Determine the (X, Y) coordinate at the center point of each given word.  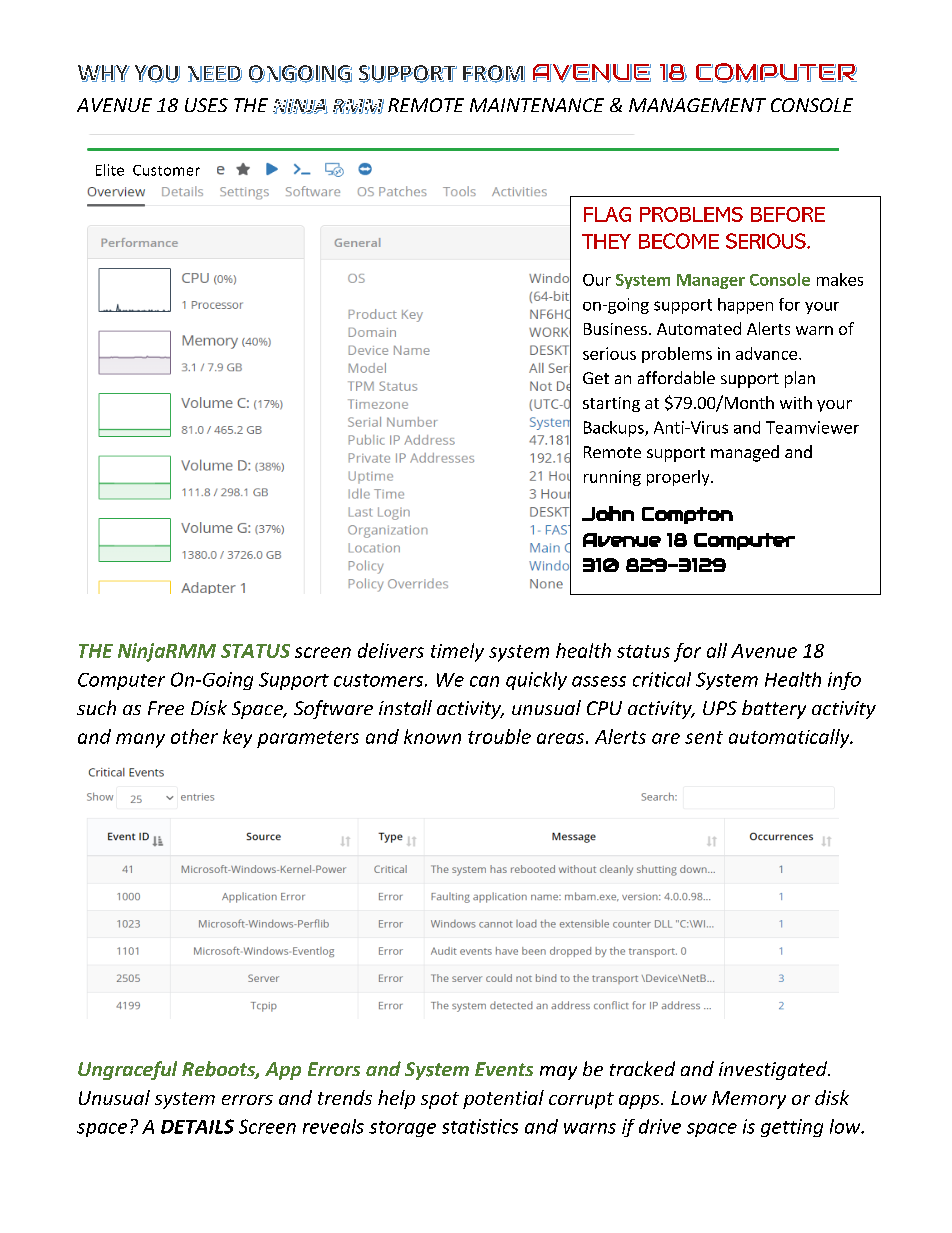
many (140, 740)
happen (745, 306)
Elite (110, 170)
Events (504, 1069)
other (194, 736)
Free (166, 708)
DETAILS (197, 1126)
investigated (774, 1070)
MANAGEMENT (697, 105)
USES (206, 105)
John (608, 513)
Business (615, 329)
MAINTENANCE (537, 105)
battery (774, 709)
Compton (687, 515)
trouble (499, 736)
